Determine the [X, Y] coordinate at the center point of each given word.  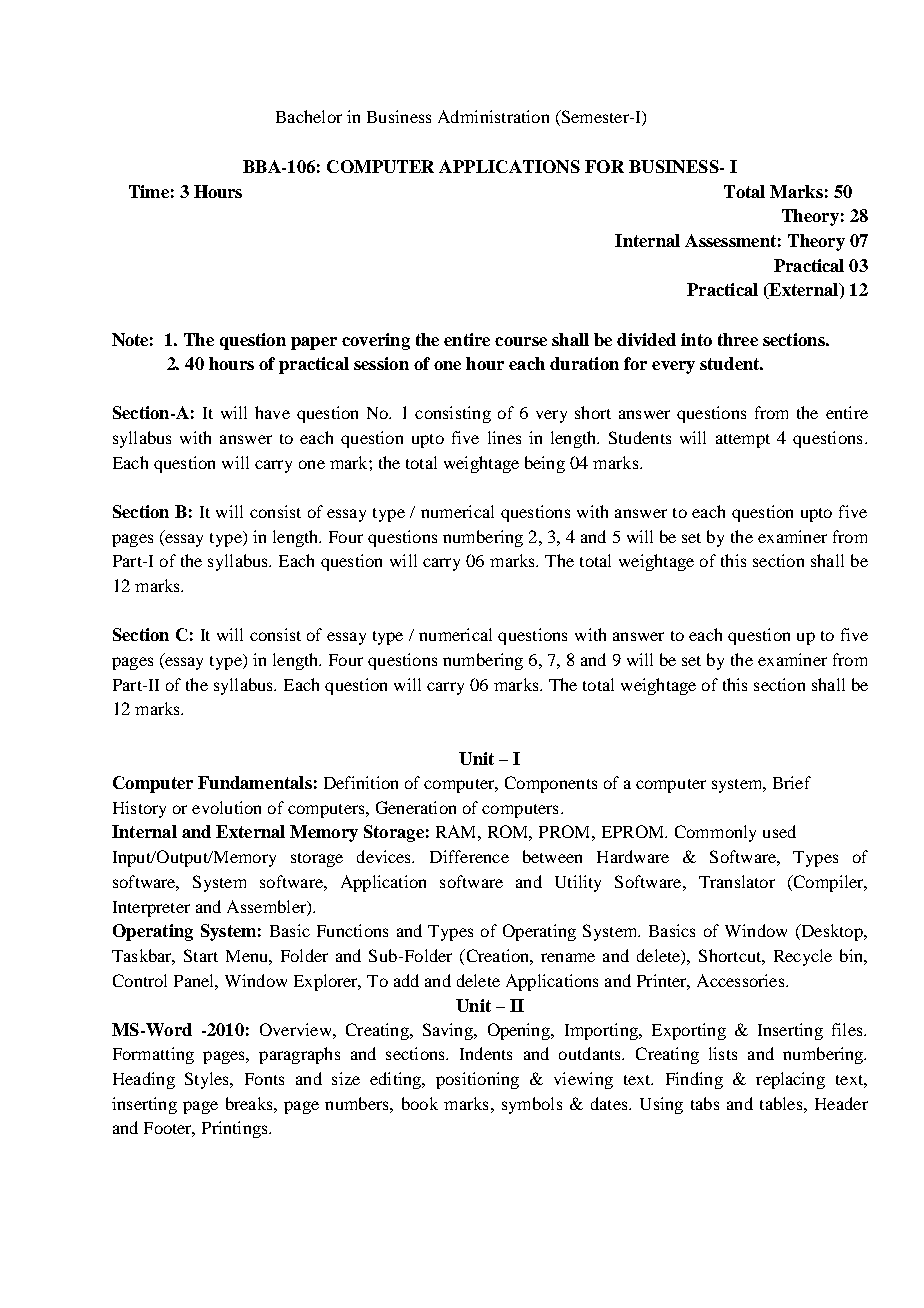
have [272, 412]
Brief [792, 782]
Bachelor [309, 116]
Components [551, 784]
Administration [493, 116]
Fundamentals [255, 782]
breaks [250, 1103]
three [738, 339]
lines [504, 437]
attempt [743, 441]
